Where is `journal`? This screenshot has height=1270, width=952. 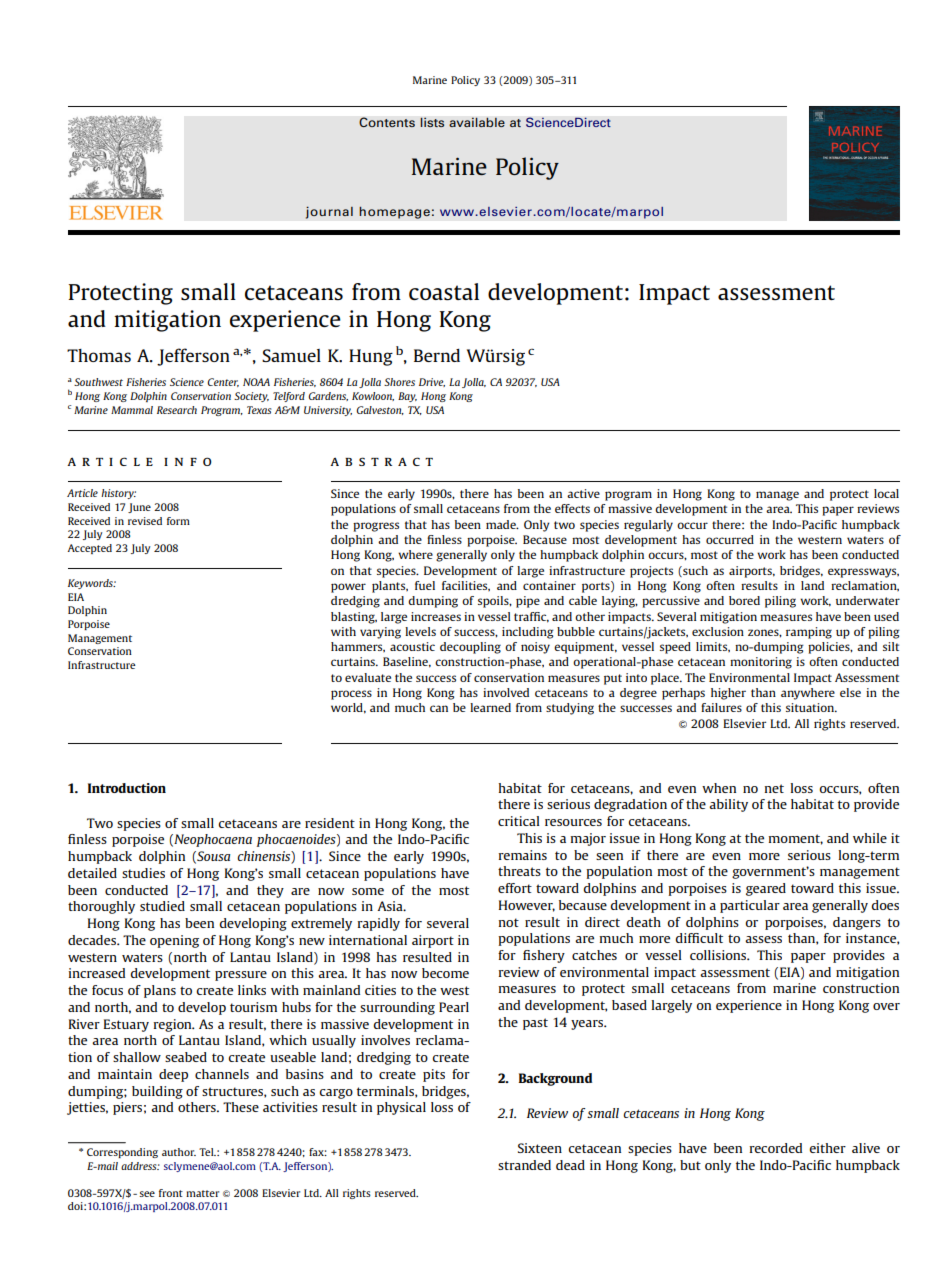
journal is located at coordinates (329, 212).
